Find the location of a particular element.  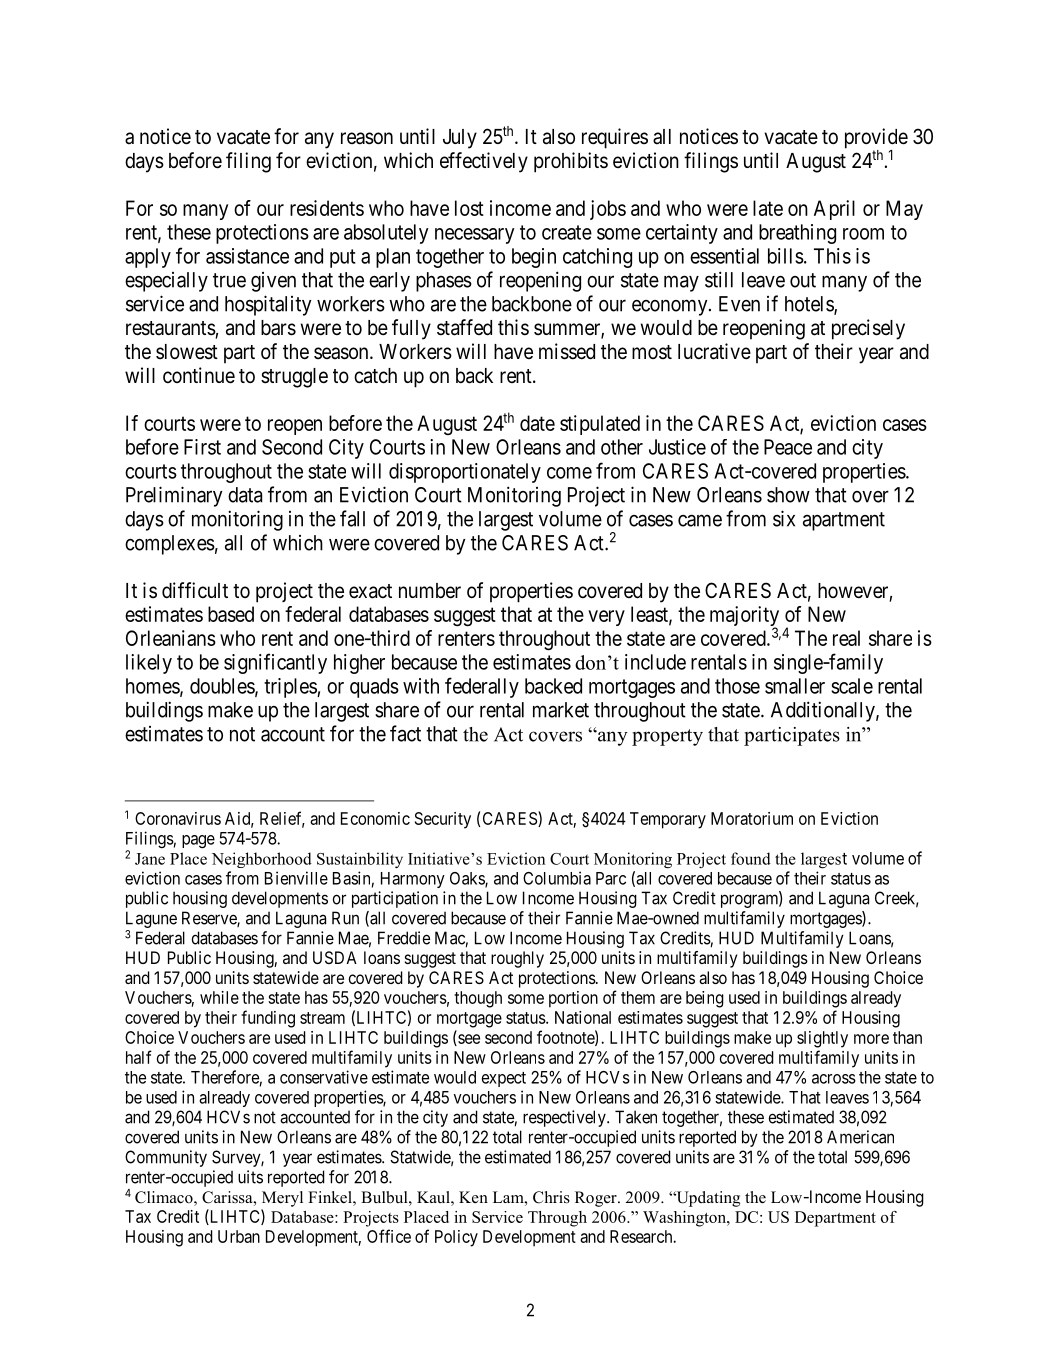

Neighborhood is located at coordinates (262, 860).
